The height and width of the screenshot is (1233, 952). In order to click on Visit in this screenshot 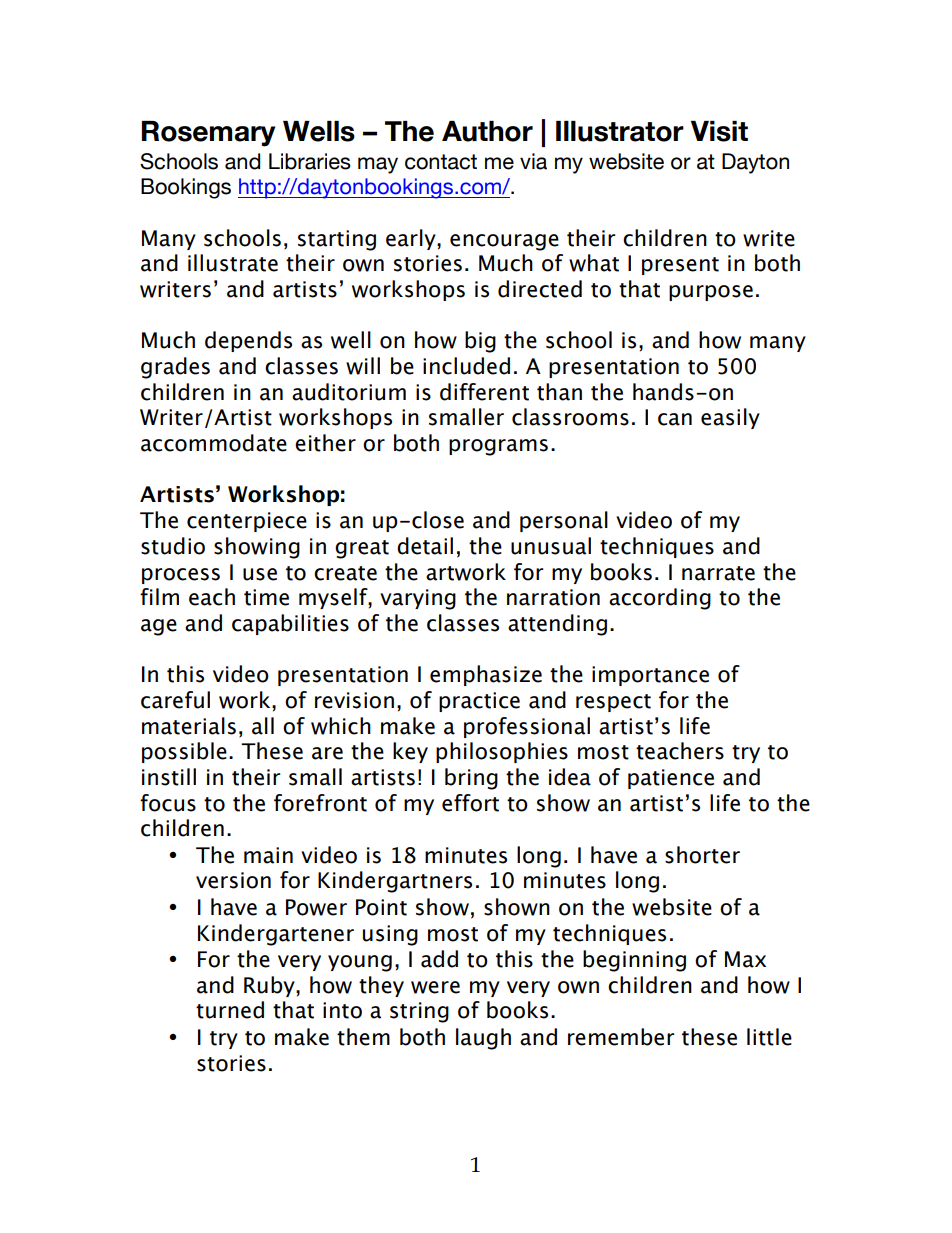, I will do `click(719, 131)`.
